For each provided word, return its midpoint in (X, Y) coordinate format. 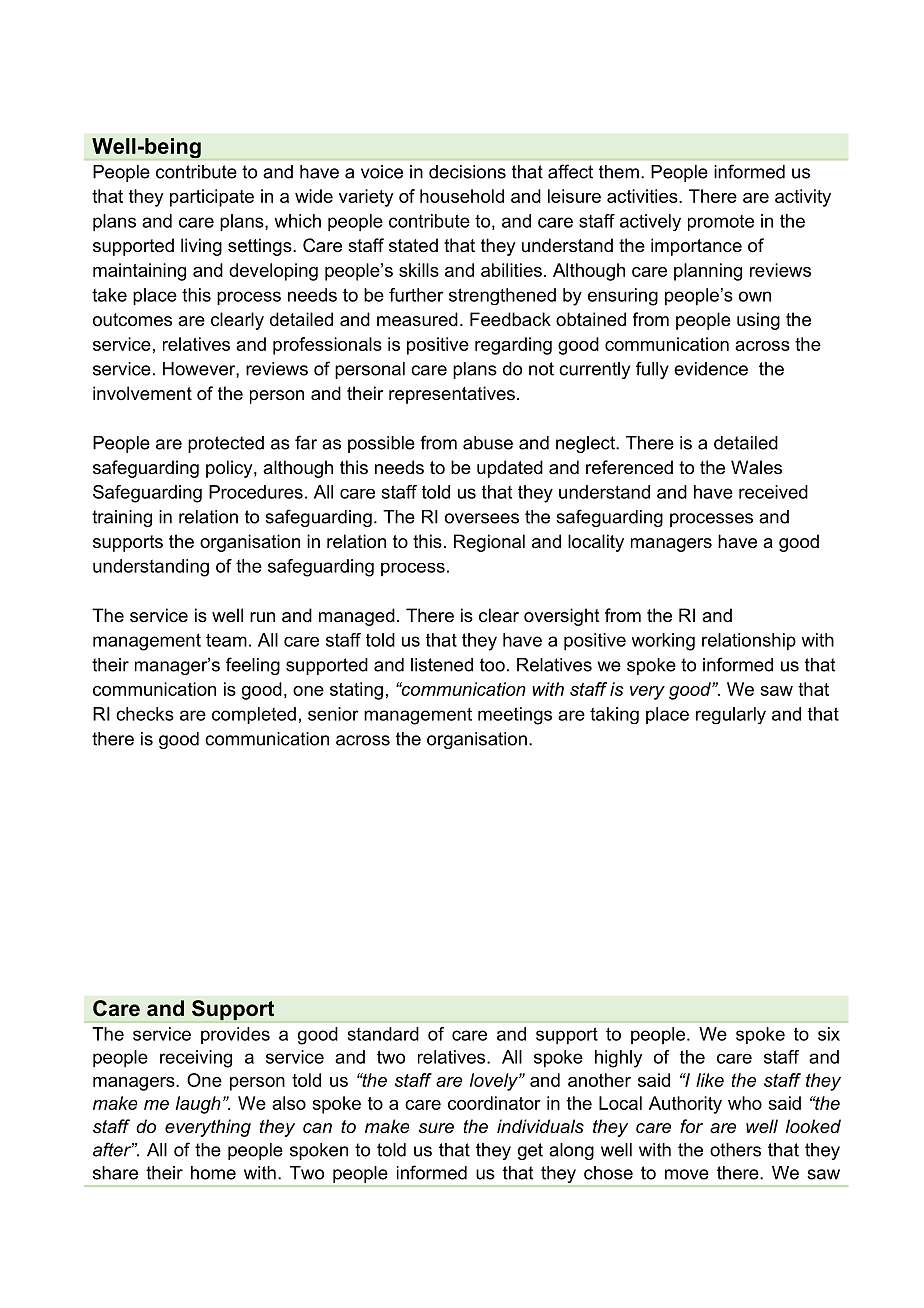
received (773, 492)
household (462, 196)
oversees (482, 518)
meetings (515, 716)
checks (145, 714)
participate (212, 198)
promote (721, 223)
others (735, 1150)
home (213, 1173)
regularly (731, 715)
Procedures (256, 492)
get (530, 1151)
